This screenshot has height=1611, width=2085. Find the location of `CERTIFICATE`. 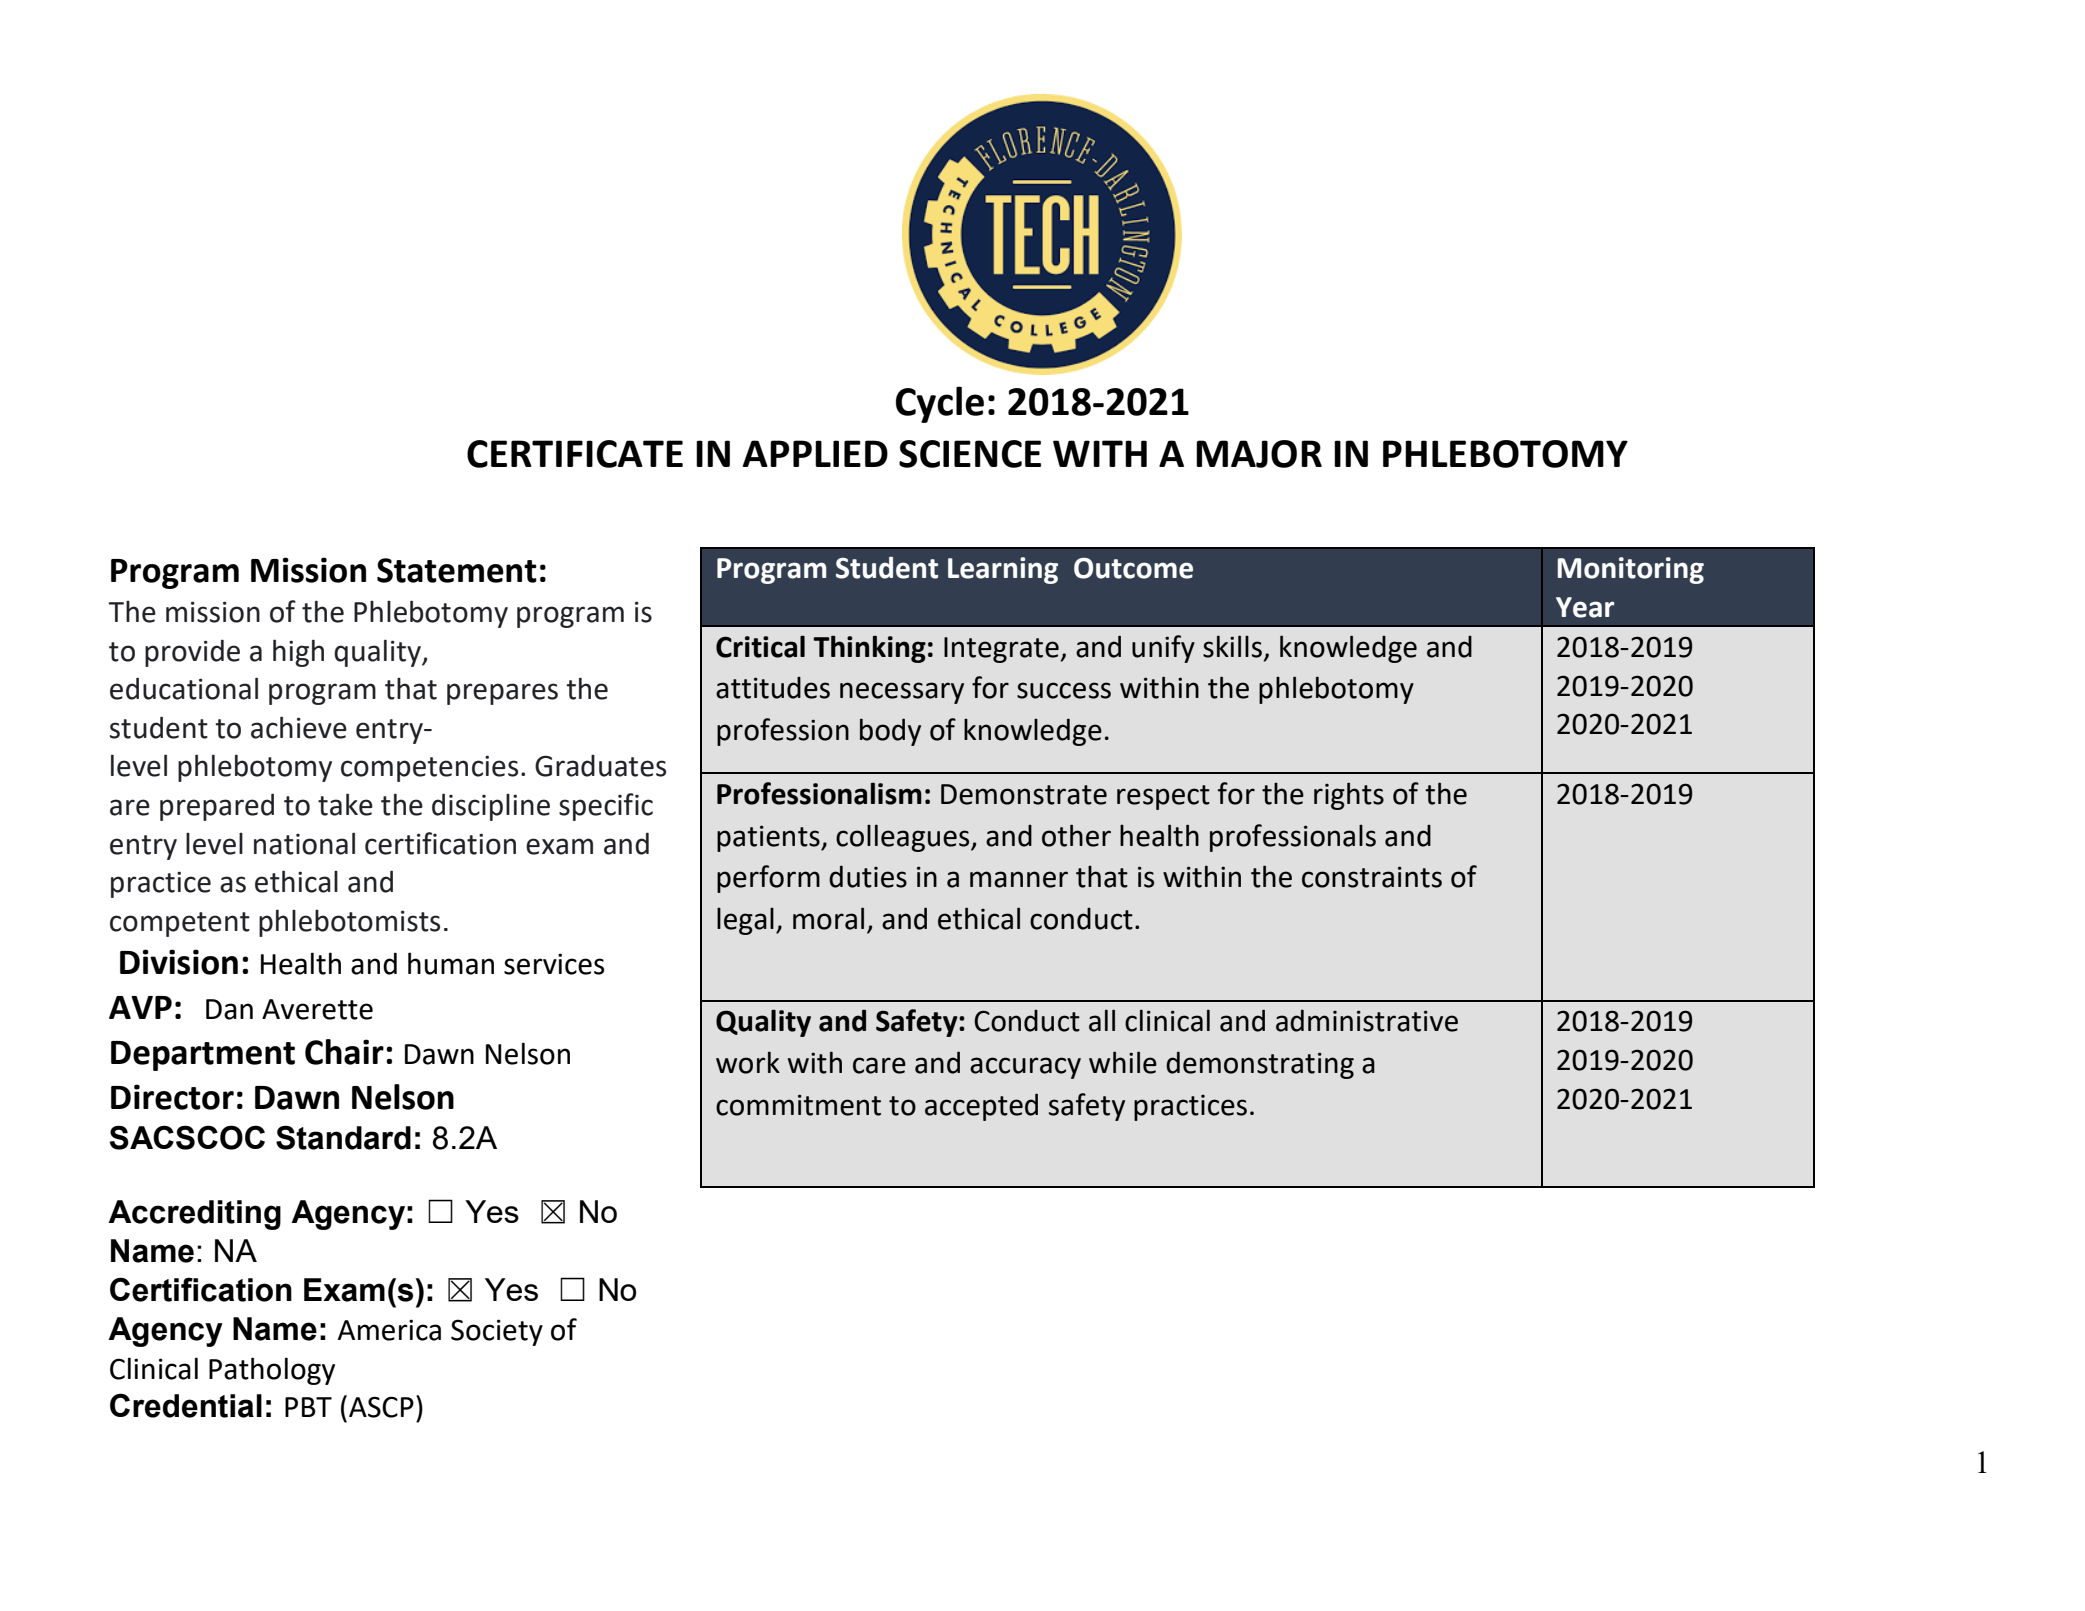

CERTIFICATE is located at coordinates (575, 454).
